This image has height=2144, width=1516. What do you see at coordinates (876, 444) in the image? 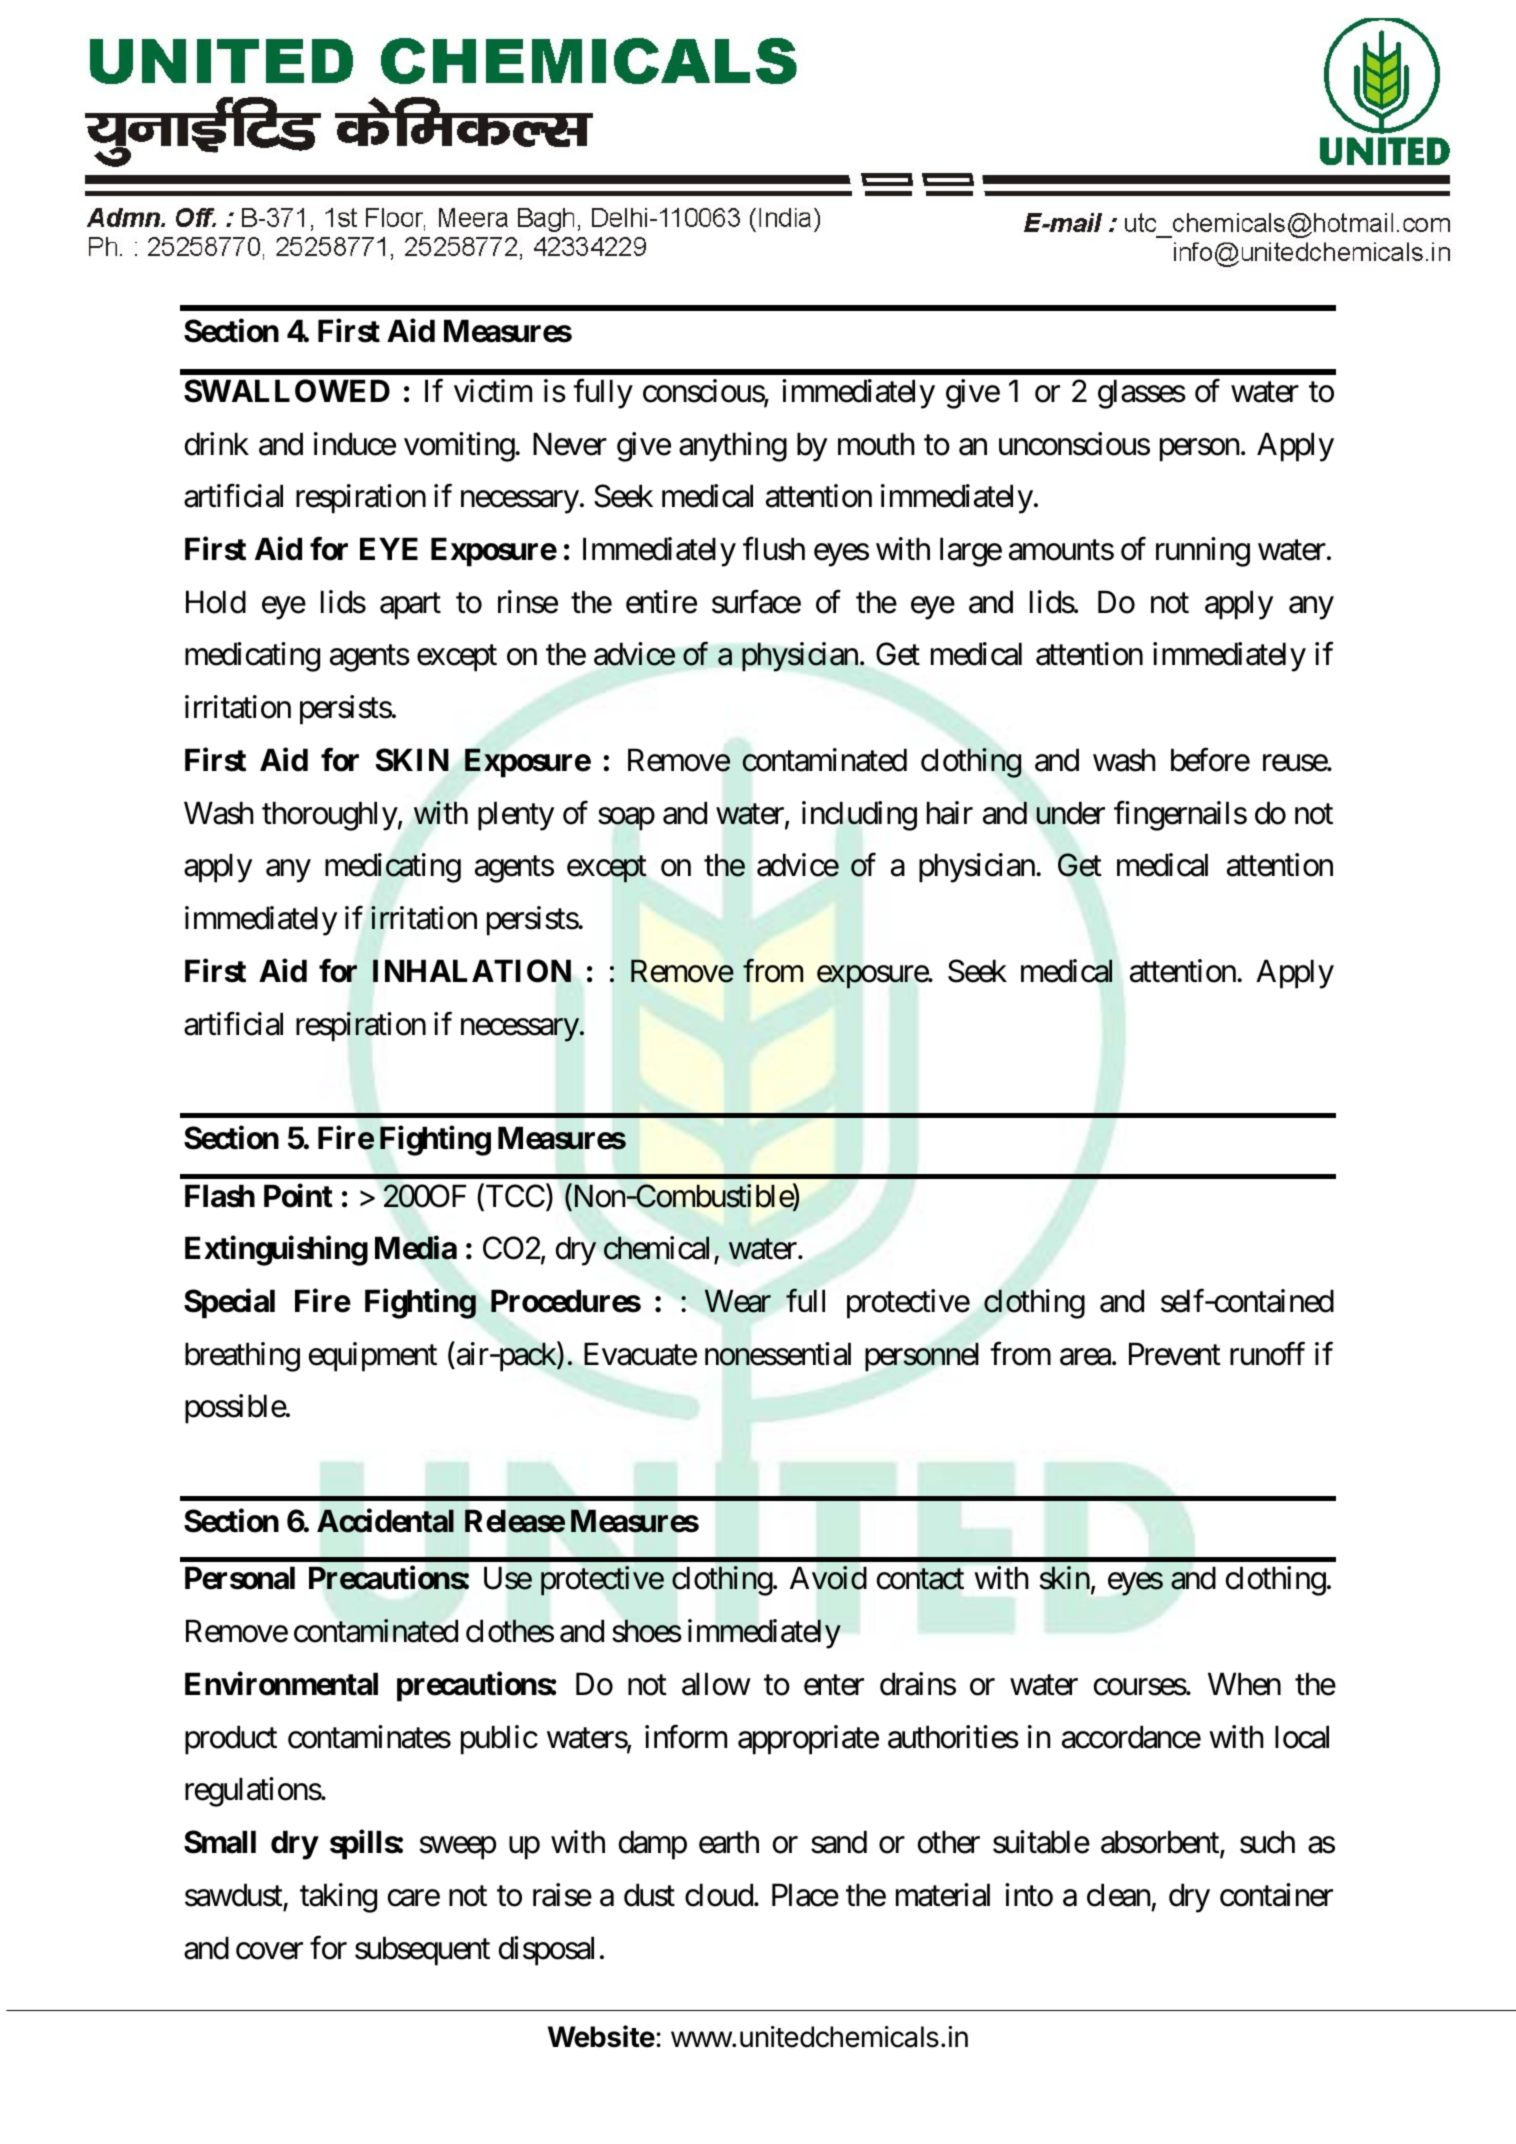
I see `mouth` at bounding box center [876, 444].
